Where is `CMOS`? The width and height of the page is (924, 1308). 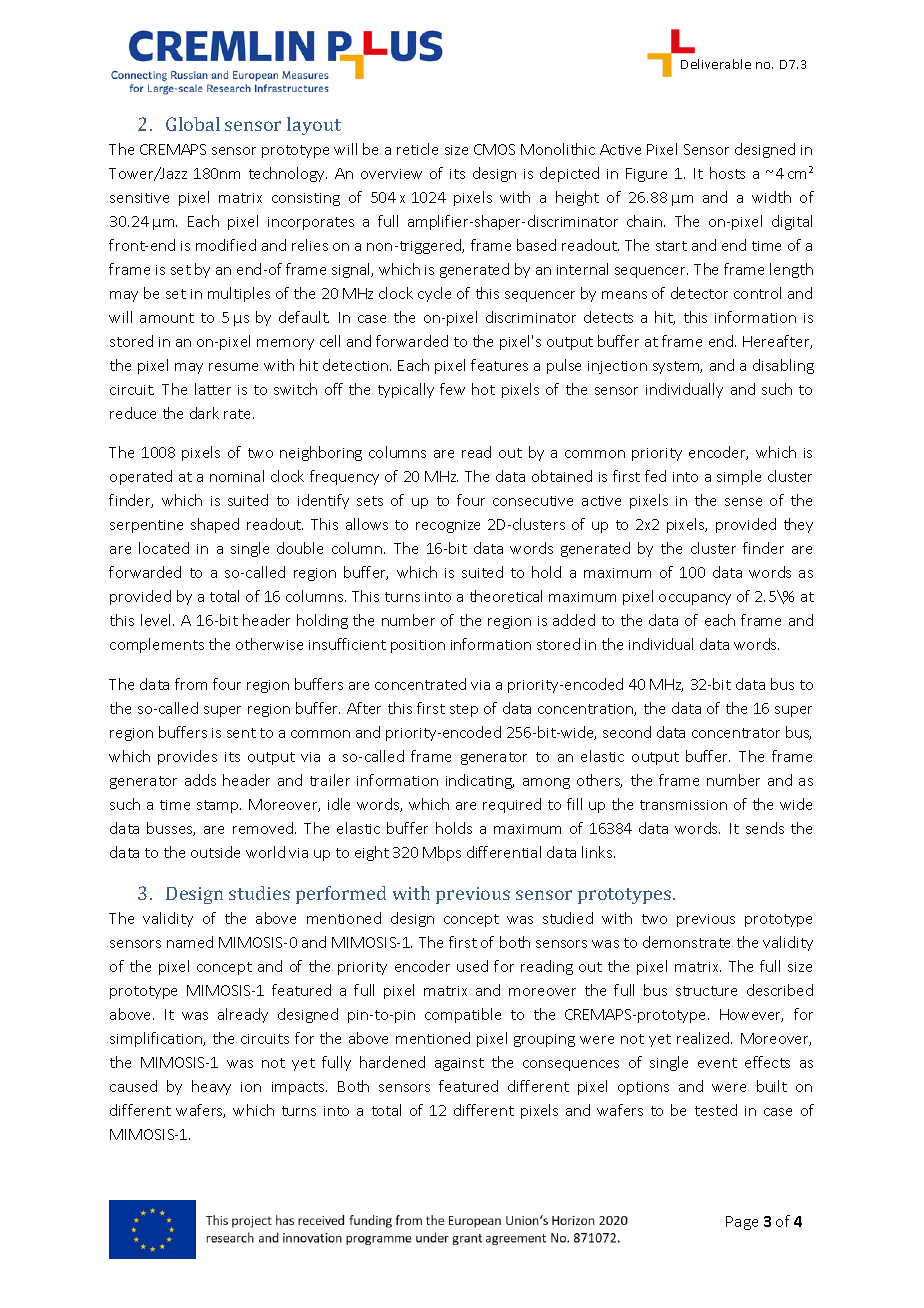
CMOS is located at coordinates (494, 149).
